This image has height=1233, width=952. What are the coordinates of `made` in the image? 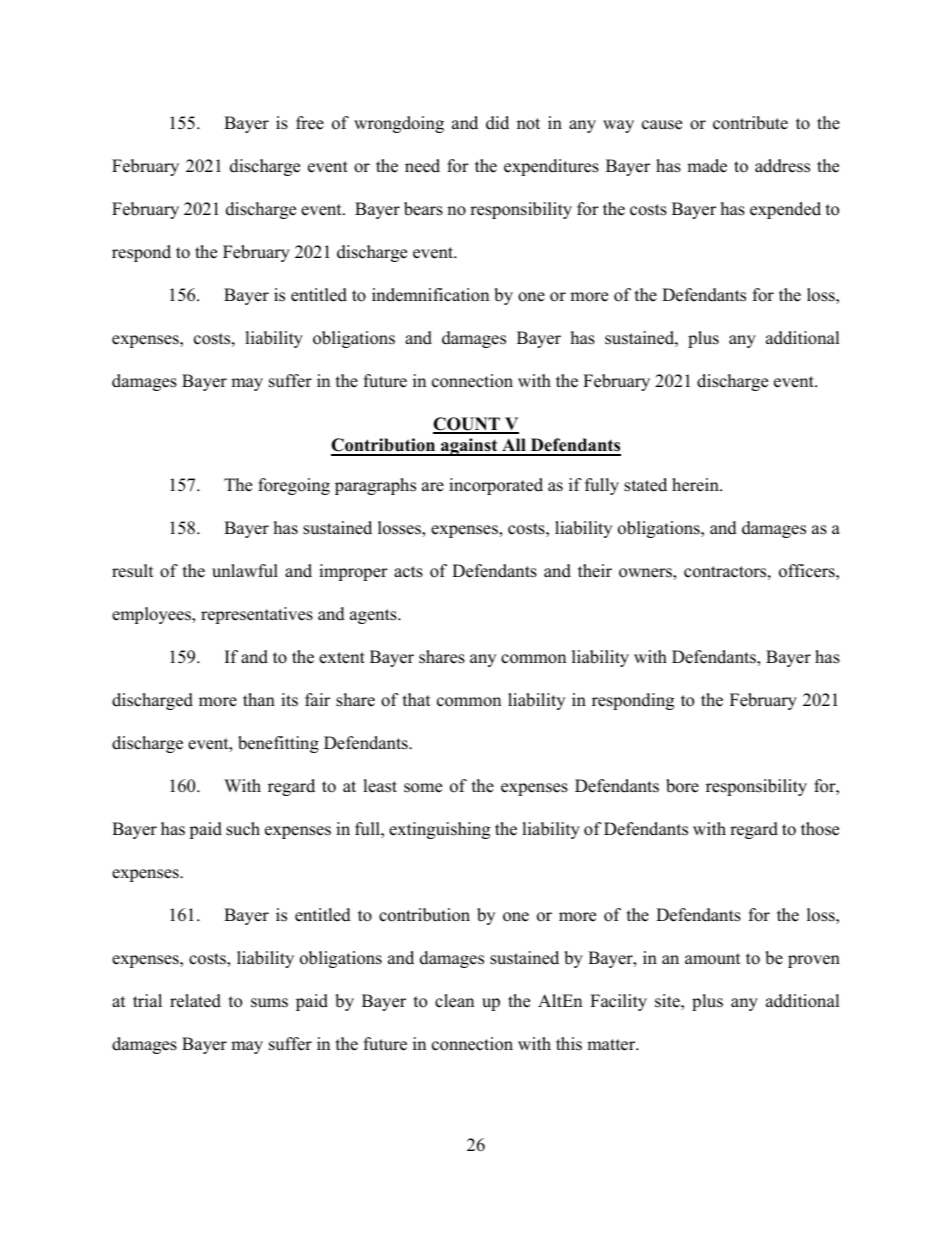 It's located at (707, 166).
